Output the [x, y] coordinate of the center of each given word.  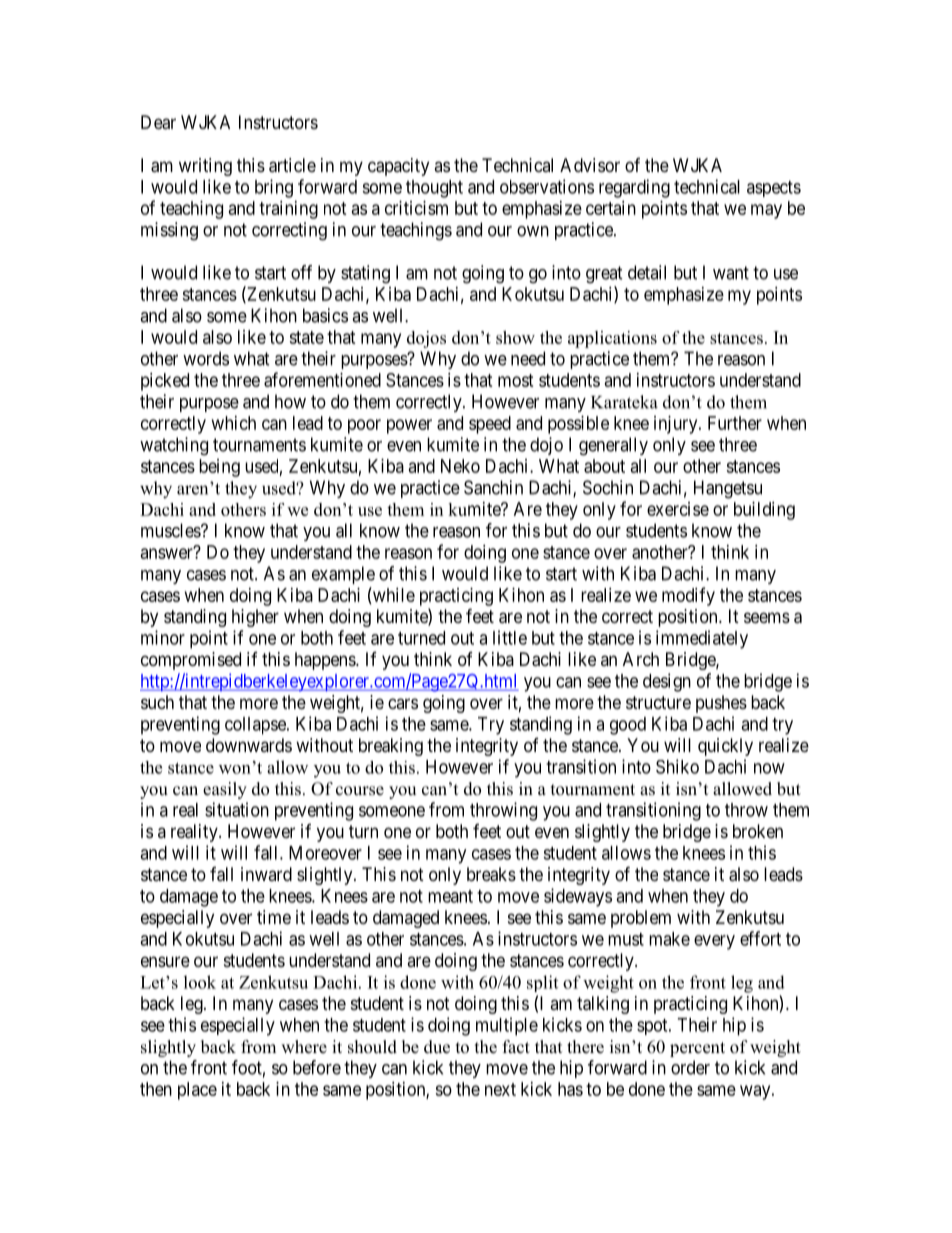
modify [688, 596]
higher [255, 618]
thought [434, 189]
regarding [634, 188]
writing [205, 167]
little [510, 637]
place [197, 1091]
